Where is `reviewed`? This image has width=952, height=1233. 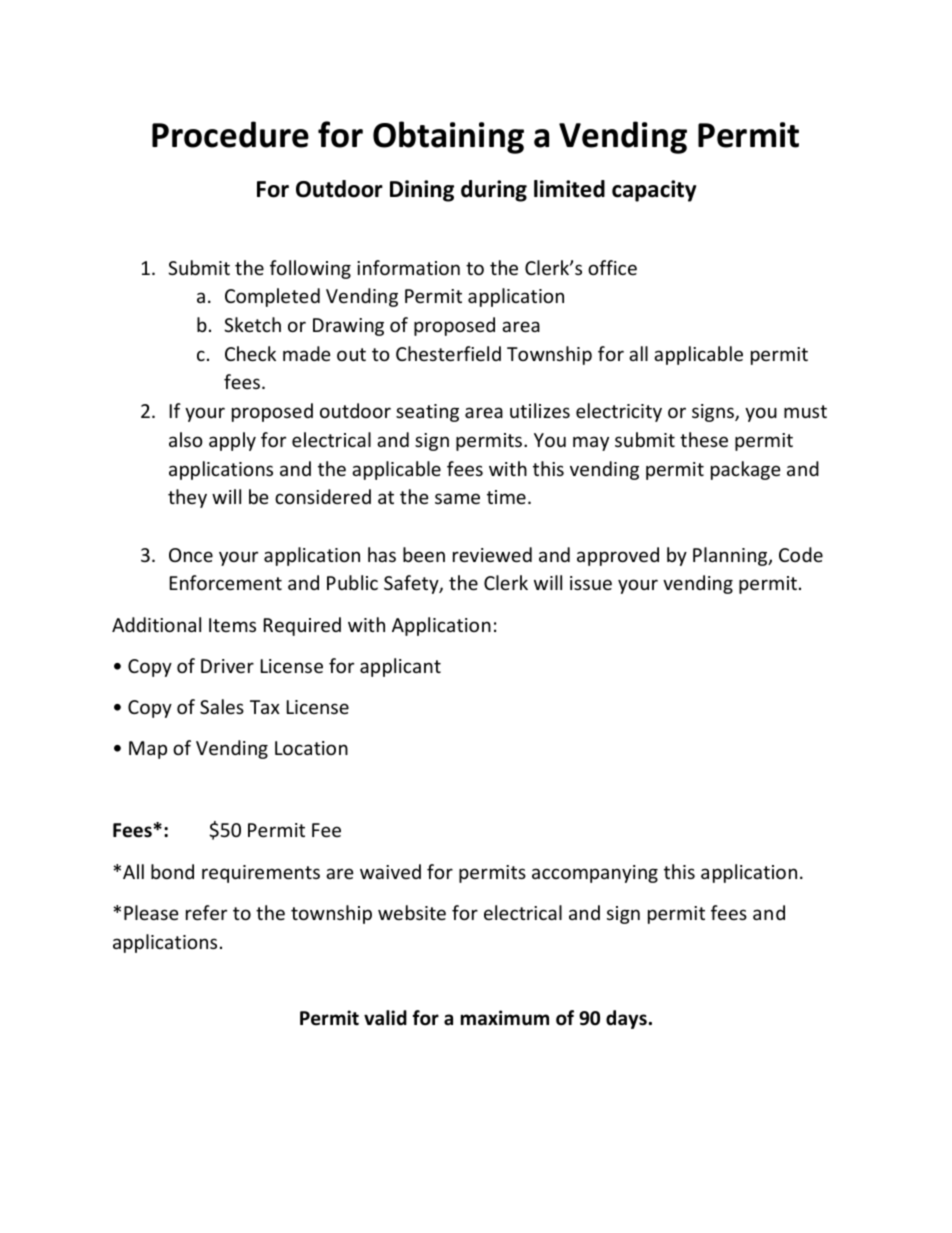 reviewed is located at coordinates (492, 554).
